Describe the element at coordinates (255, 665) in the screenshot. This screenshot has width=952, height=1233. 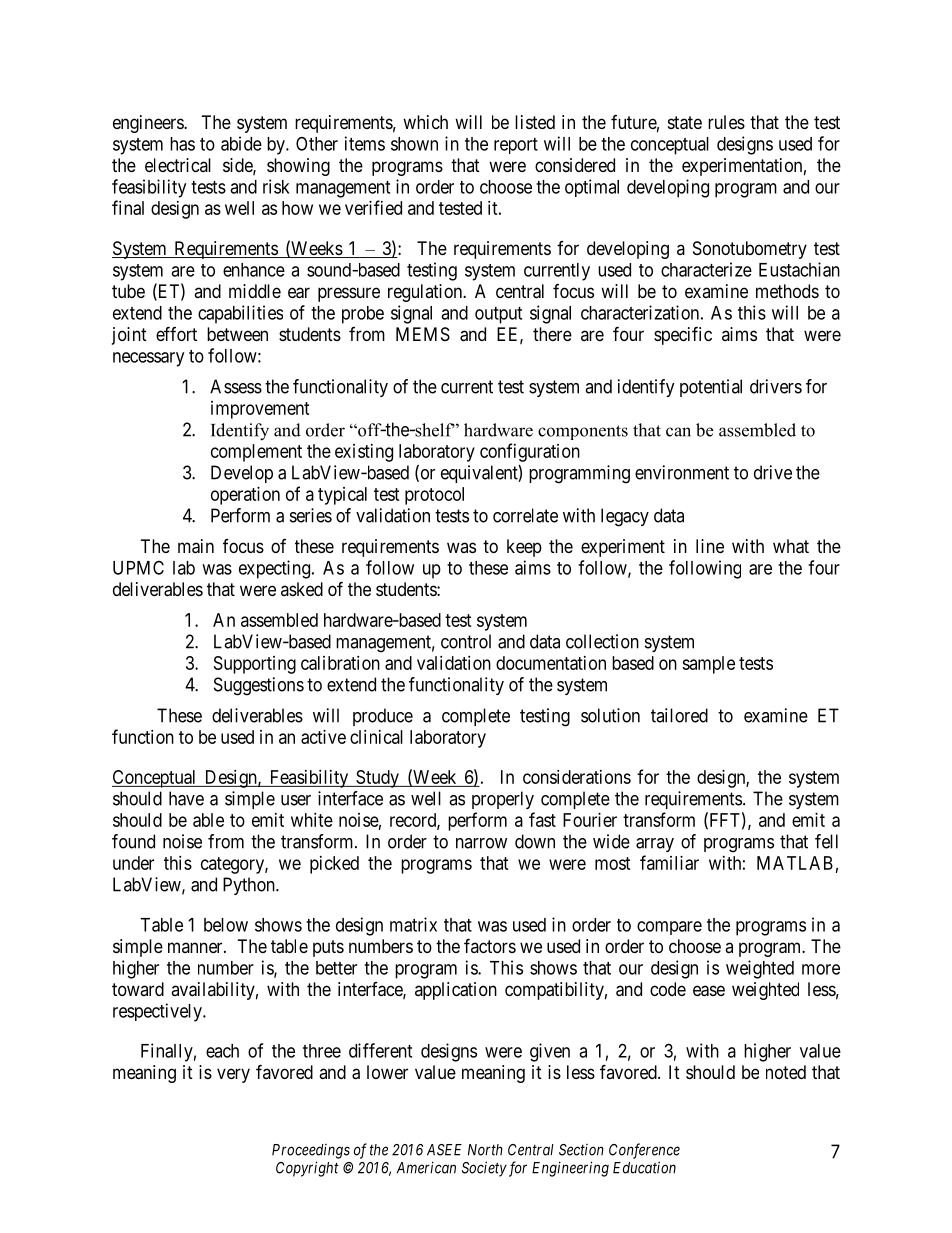
I see `Supporting` at that location.
